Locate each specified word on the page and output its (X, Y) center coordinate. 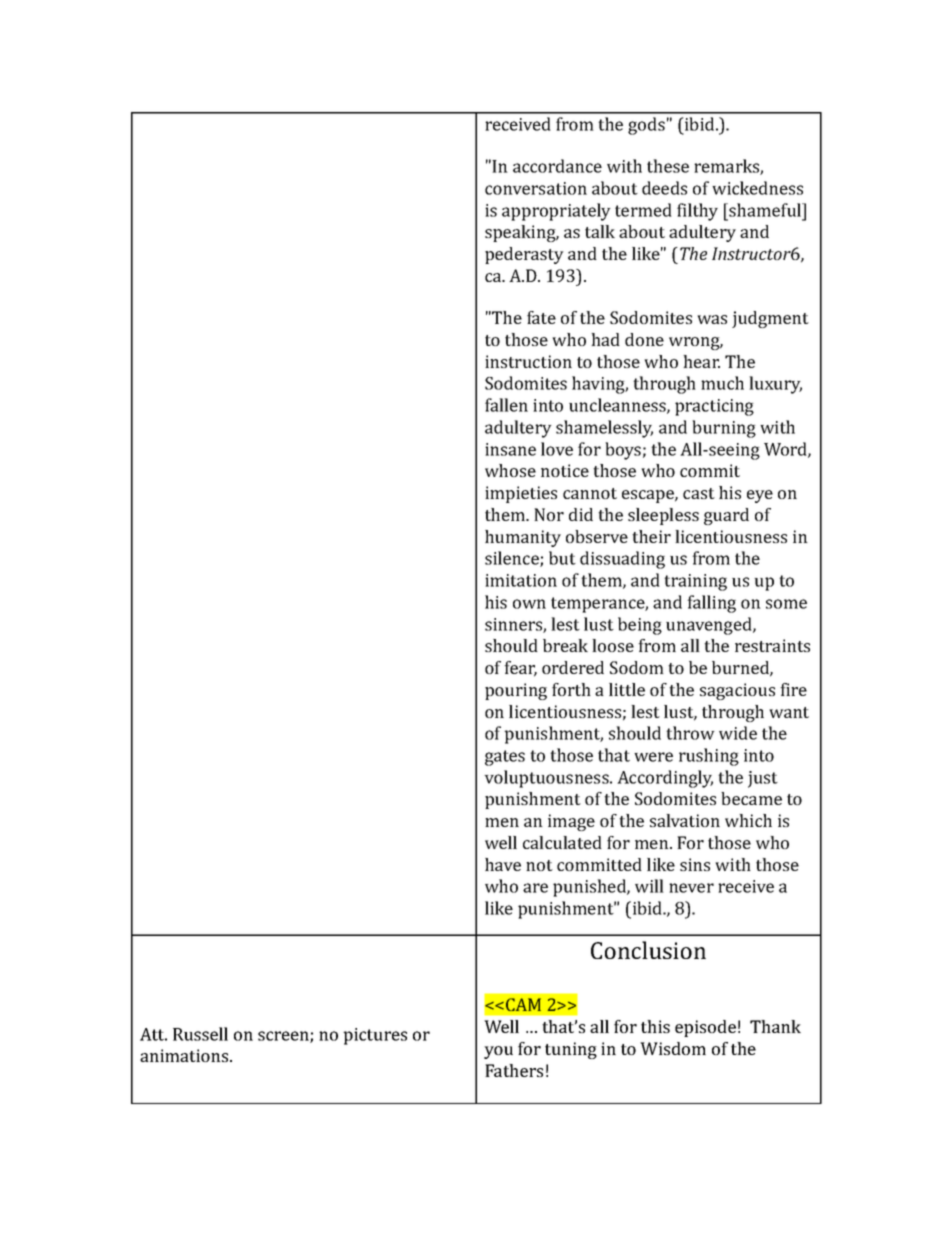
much (722, 383)
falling (711, 604)
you (498, 1052)
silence (513, 559)
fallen (506, 405)
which (748, 820)
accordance (557, 166)
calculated (562, 842)
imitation (521, 580)
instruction (528, 361)
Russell (200, 1034)
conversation (536, 188)
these (668, 166)
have (503, 864)
